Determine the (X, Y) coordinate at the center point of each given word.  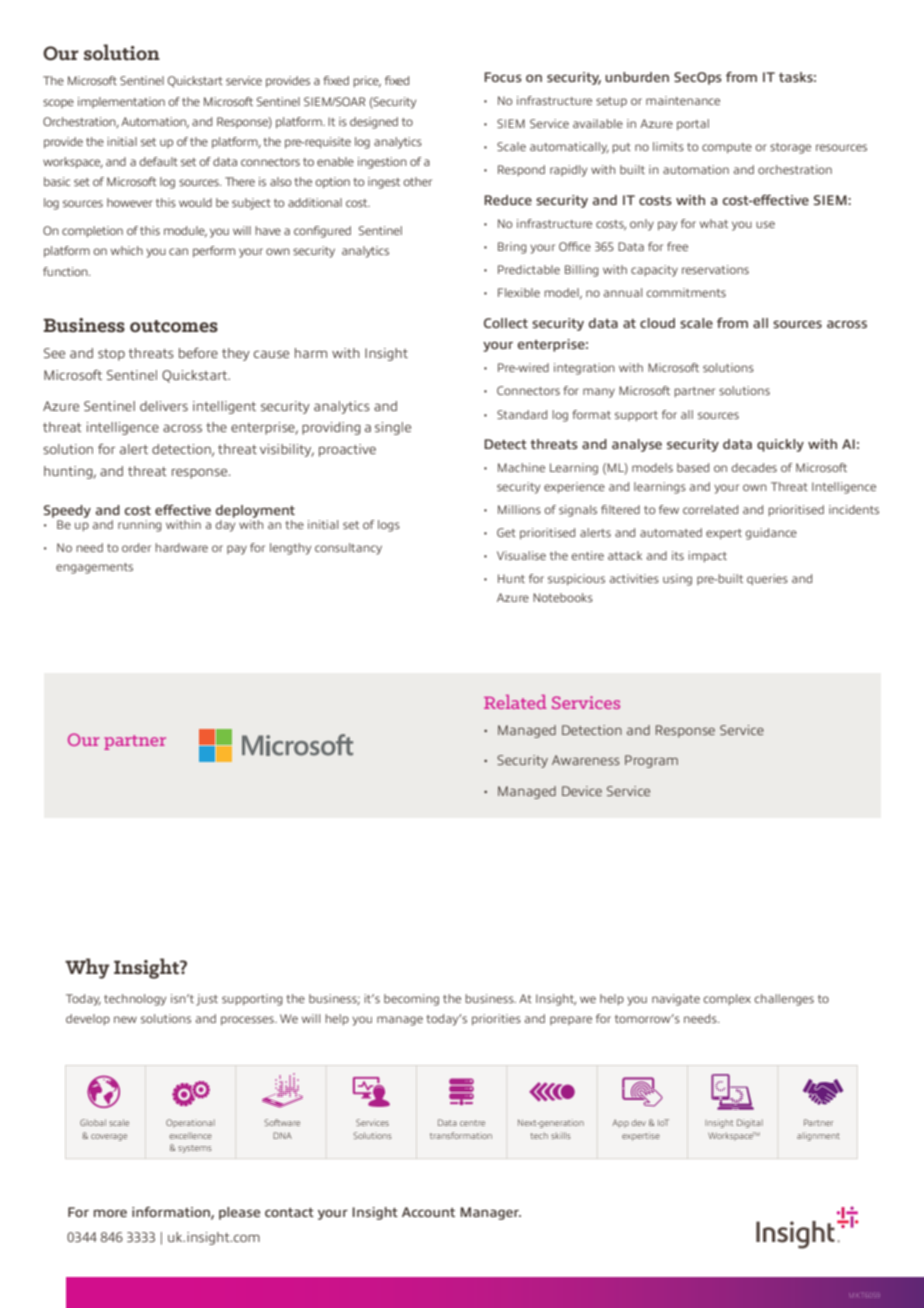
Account (428, 1212)
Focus (503, 77)
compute (727, 148)
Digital (750, 1123)
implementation (121, 102)
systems (195, 1149)
